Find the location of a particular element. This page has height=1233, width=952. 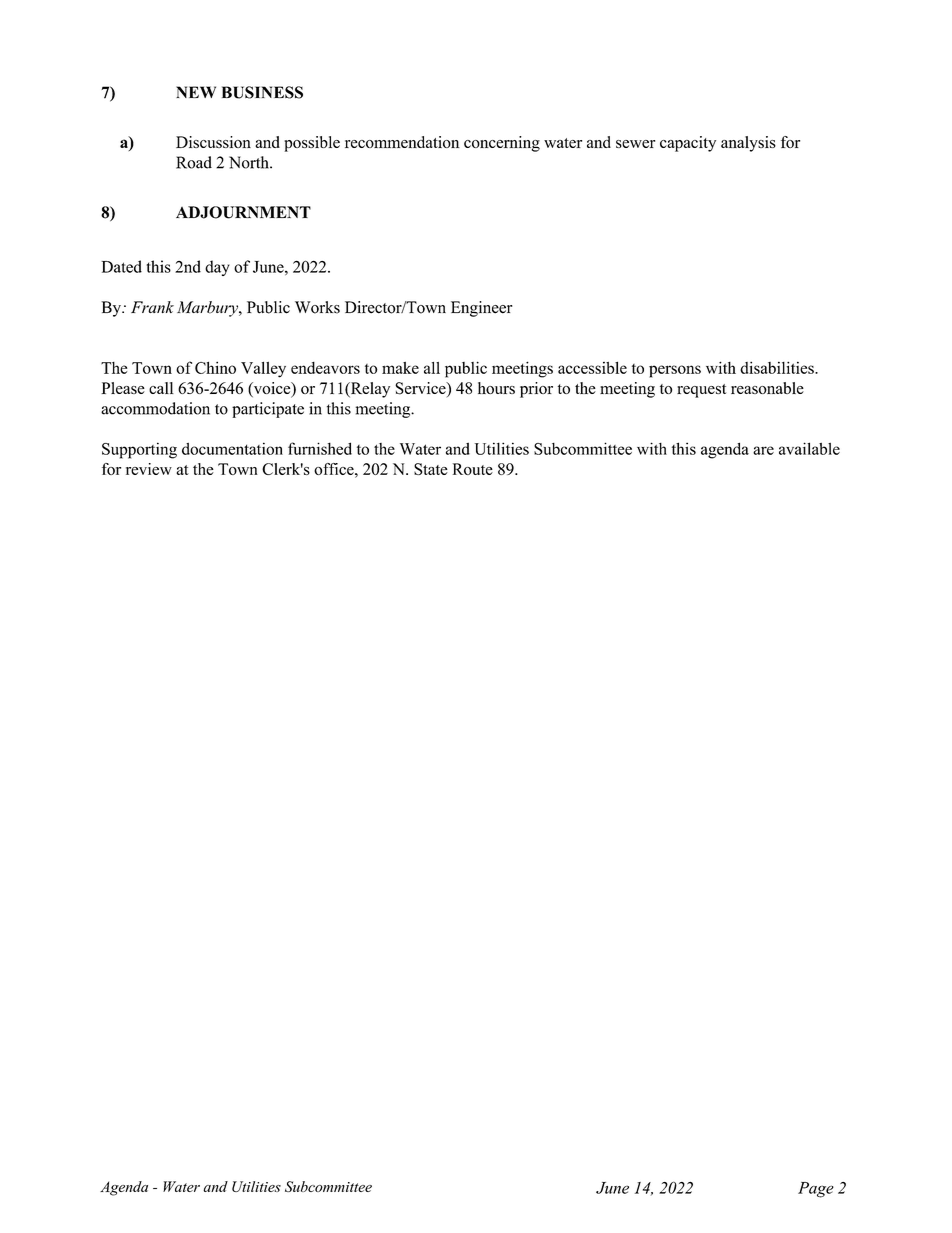

request is located at coordinates (701, 391).
